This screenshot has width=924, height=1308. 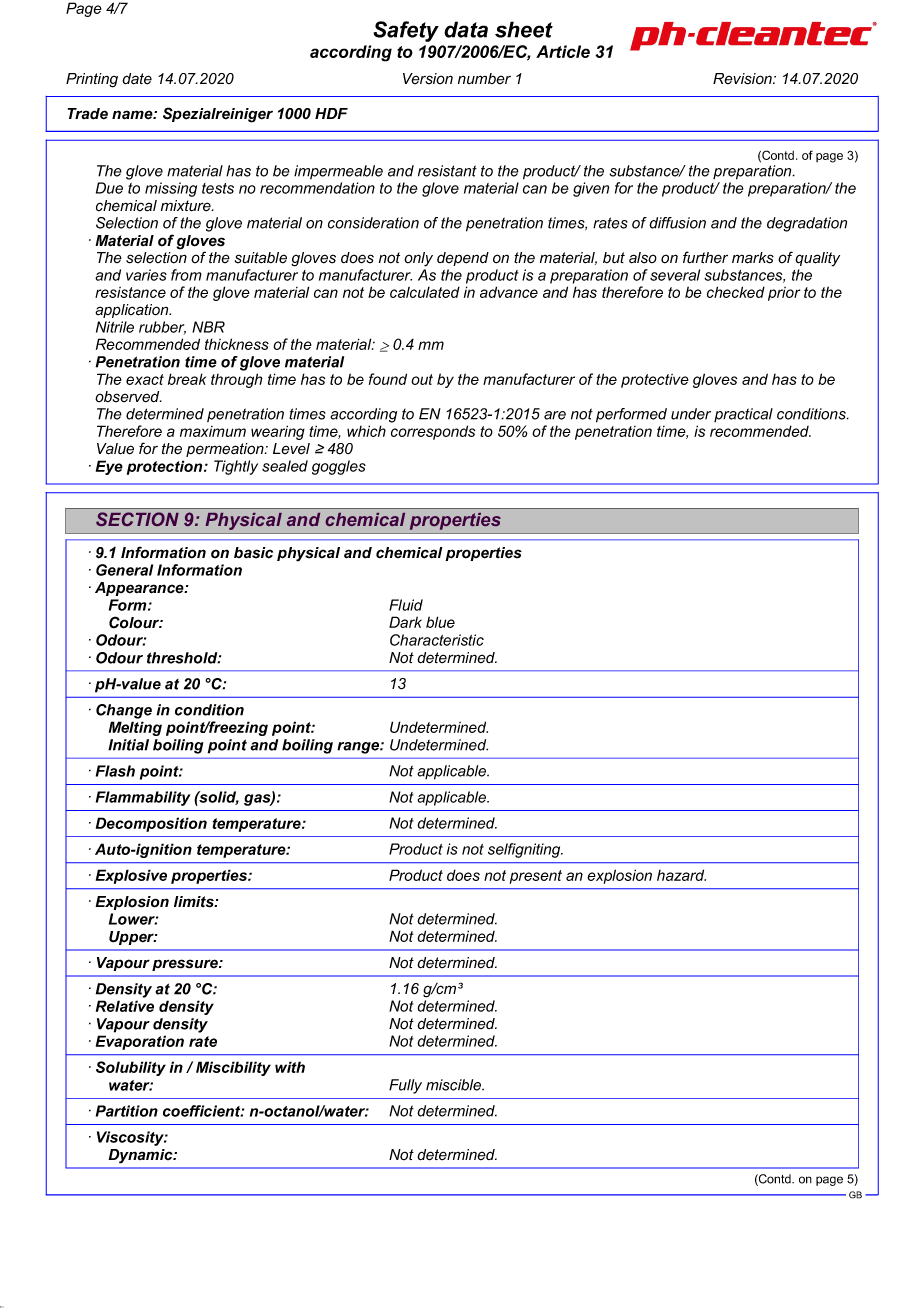 I want to click on checked, so click(x=736, y=292).
